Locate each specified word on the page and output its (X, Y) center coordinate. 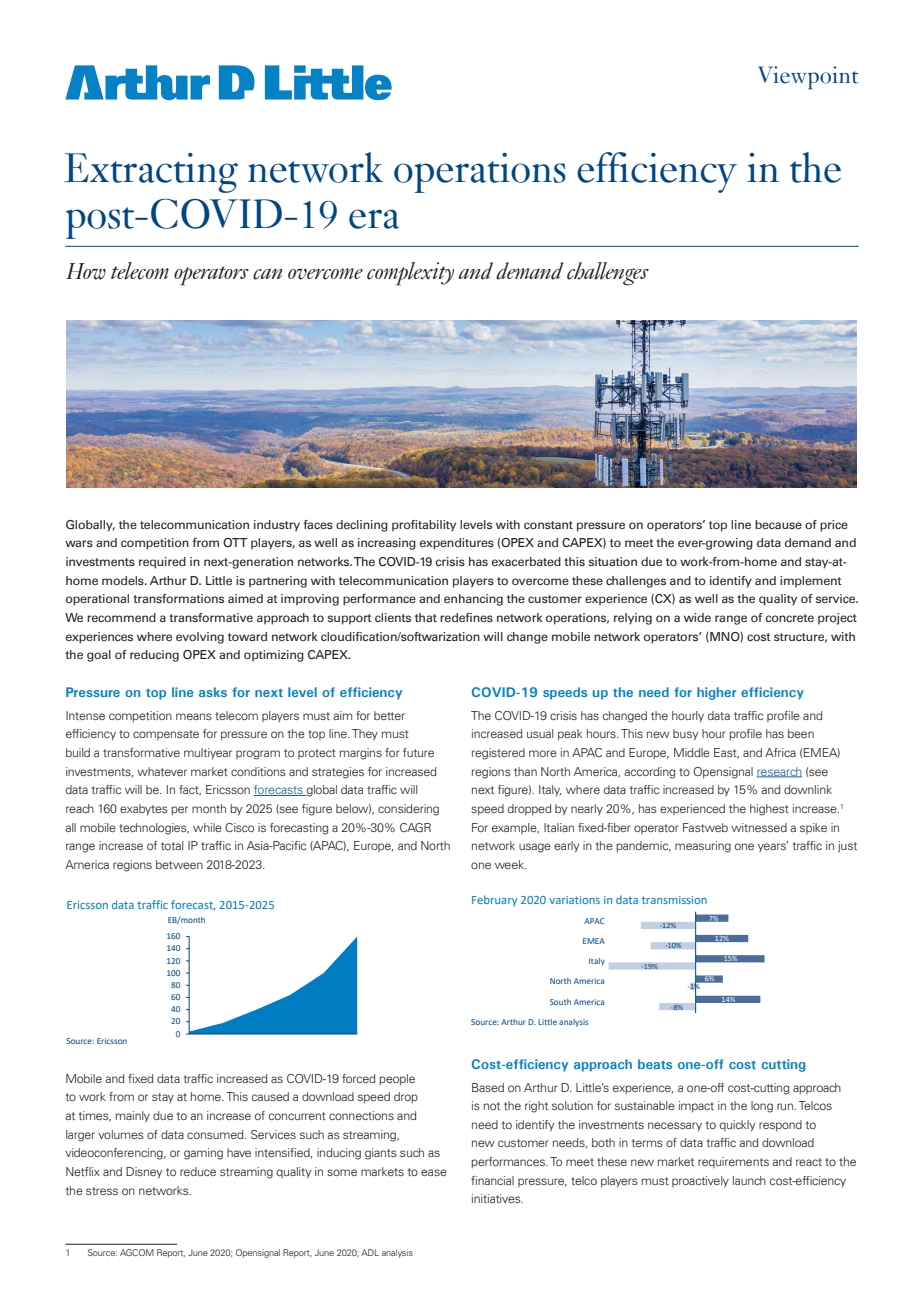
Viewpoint (808, 77)
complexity (410, 274)
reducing (154, 656)
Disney (144, 1173)
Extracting (151, 173)
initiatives (497, 1198)
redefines (466, 617)
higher (716, 693)
